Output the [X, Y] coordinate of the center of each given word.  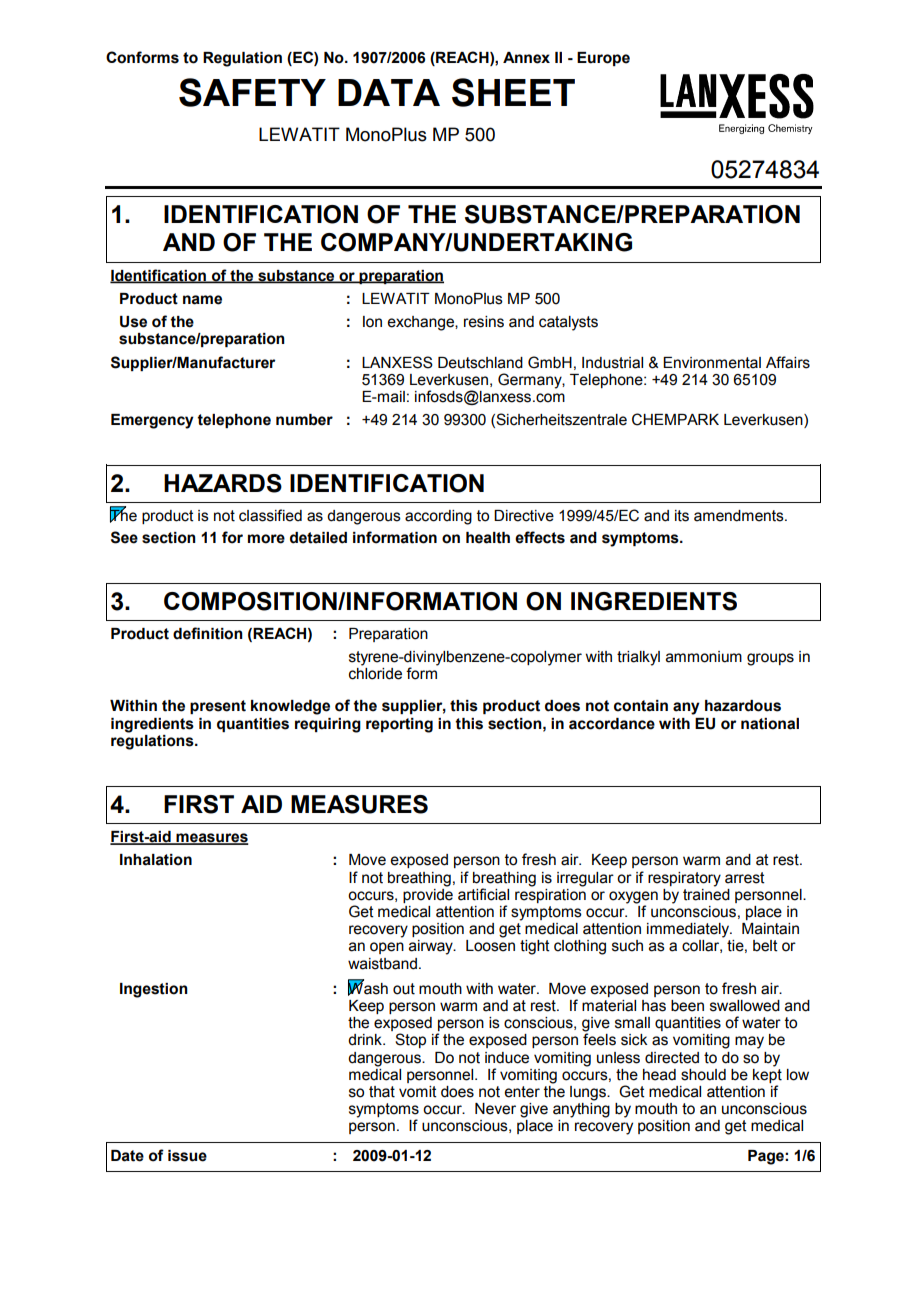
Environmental [712, 363]
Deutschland [480, 363]
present [218, 707]
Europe [603, 59]
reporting [399, 725]
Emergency [152, 421]
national [770, 724]
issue [187, 1156]
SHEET [513, 92]
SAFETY [252, 92]
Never [495, 1109]
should [703, 1075]
